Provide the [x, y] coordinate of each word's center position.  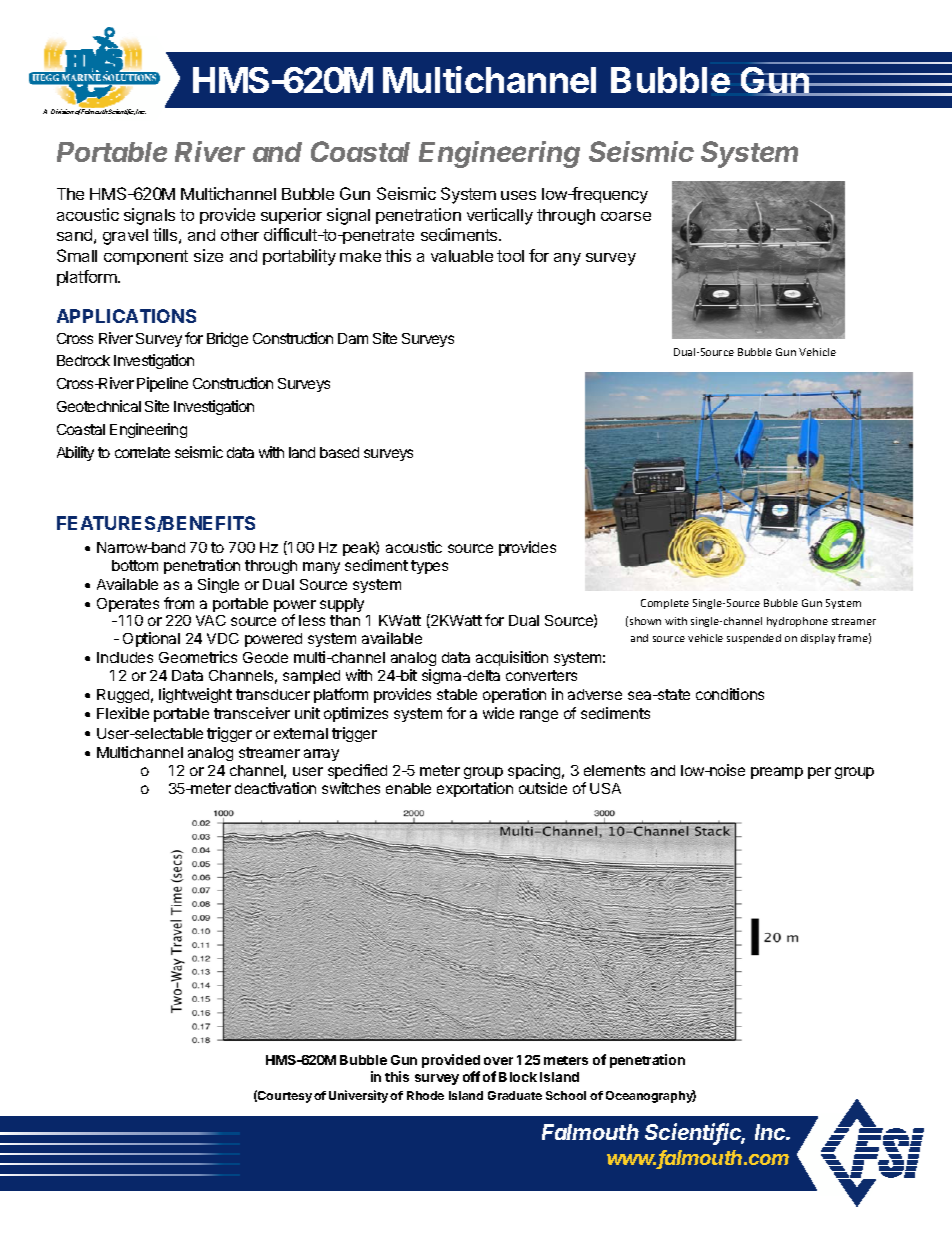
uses [518, 195]
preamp [777, 773]
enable [408, 788]
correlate [142, 452]
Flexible [123, 713]
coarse [626, 216]
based [339, 452]
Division [62, 111]
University [358, 1096]
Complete [665, 604]
